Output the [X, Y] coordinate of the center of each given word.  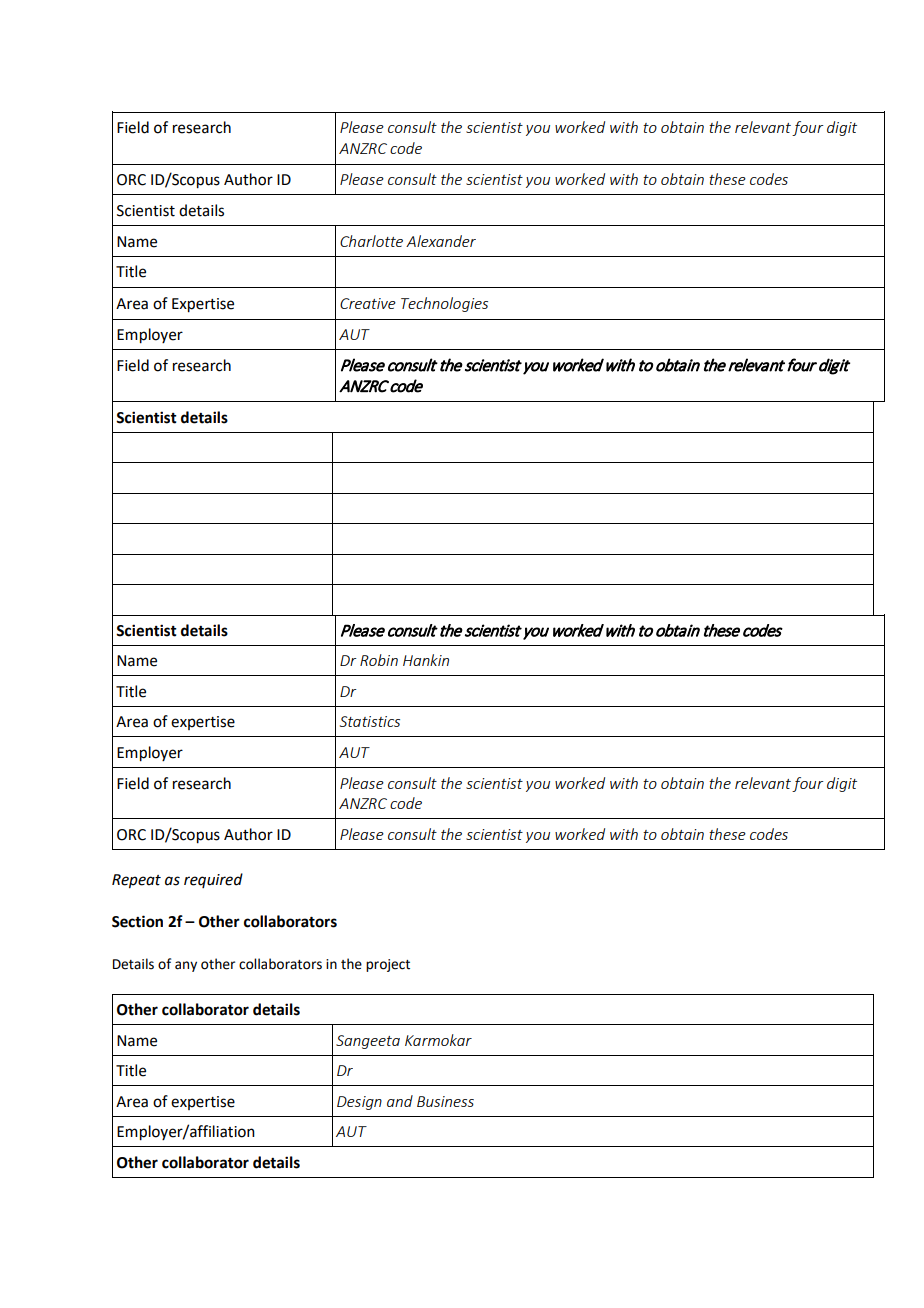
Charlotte [371, 241]
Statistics [370, 721]
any [186, 966]
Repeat [136, 881]
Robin [379, 660]
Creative [368, 303]
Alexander [441, 241]
